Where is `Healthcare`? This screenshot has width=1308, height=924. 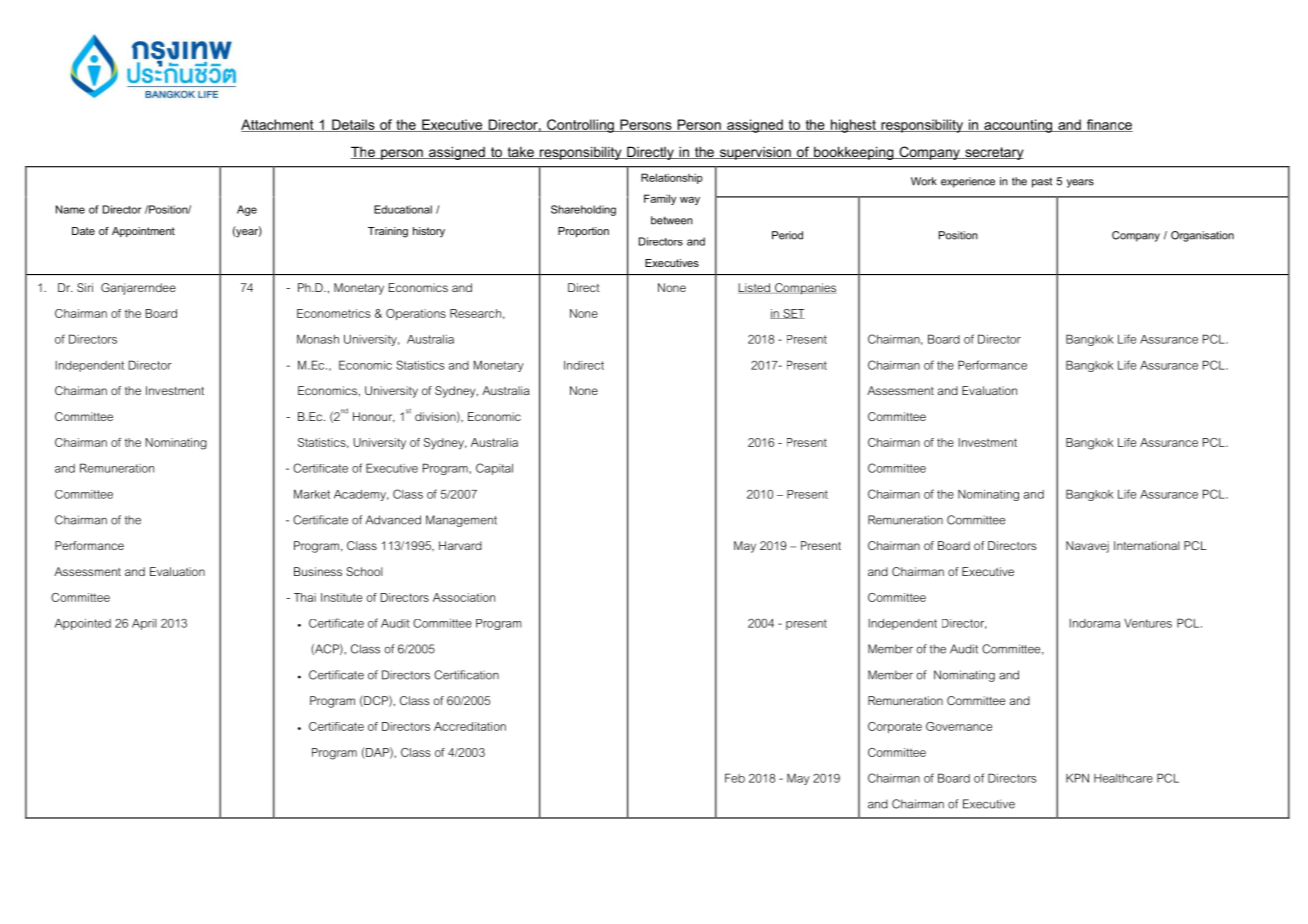
Healthcare is located at coordinates (1123, 778).
